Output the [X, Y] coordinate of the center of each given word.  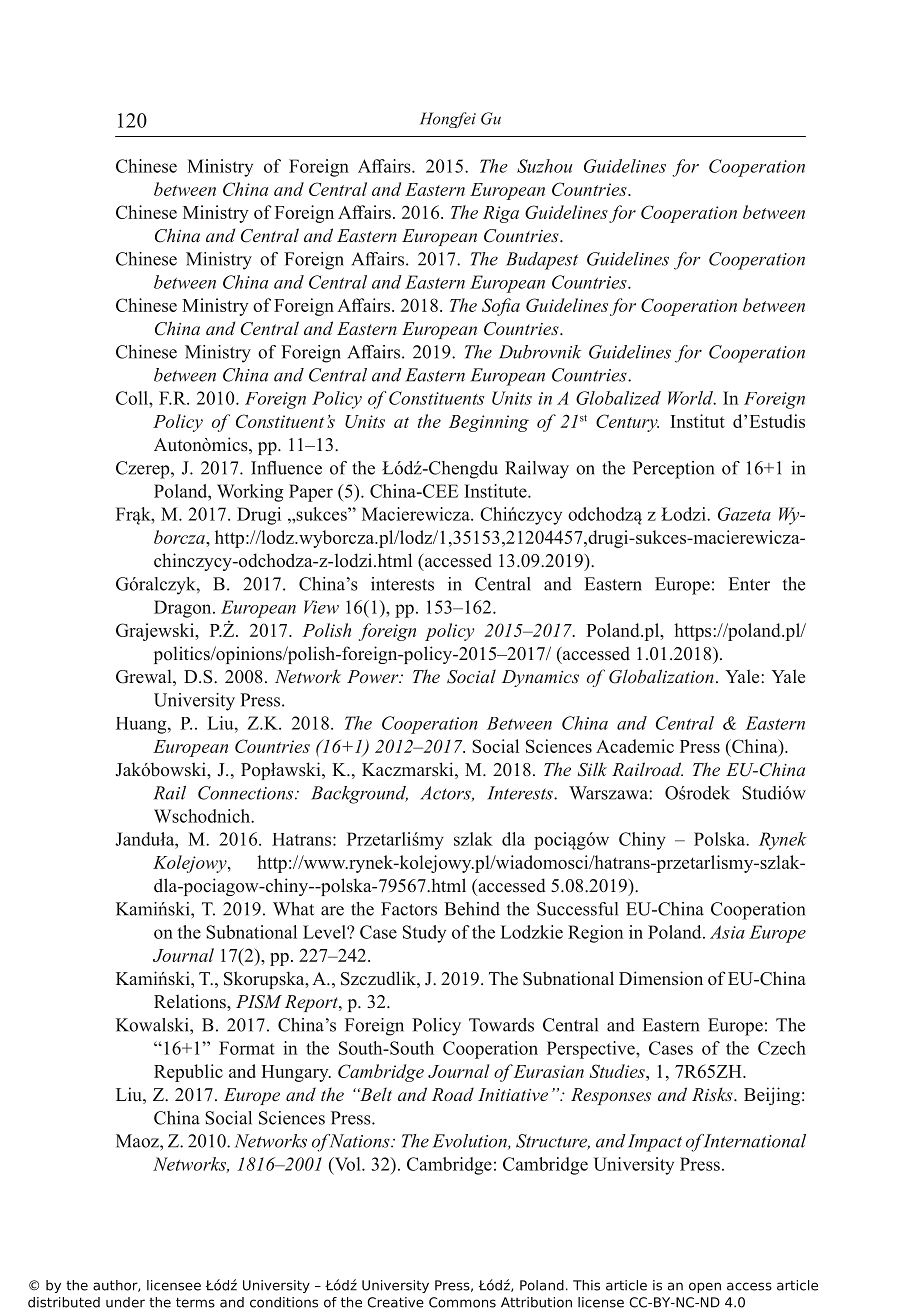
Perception [673, 470]
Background [359, 795]
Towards [501, 1025]
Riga [501, 214]
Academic [635, 746]
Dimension [661, 978]
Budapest [542, 261]
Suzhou [544, 166]
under [125, 1302]
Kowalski [153, 1025]
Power [374, 676]
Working [250, 493]
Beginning [489, 423]
